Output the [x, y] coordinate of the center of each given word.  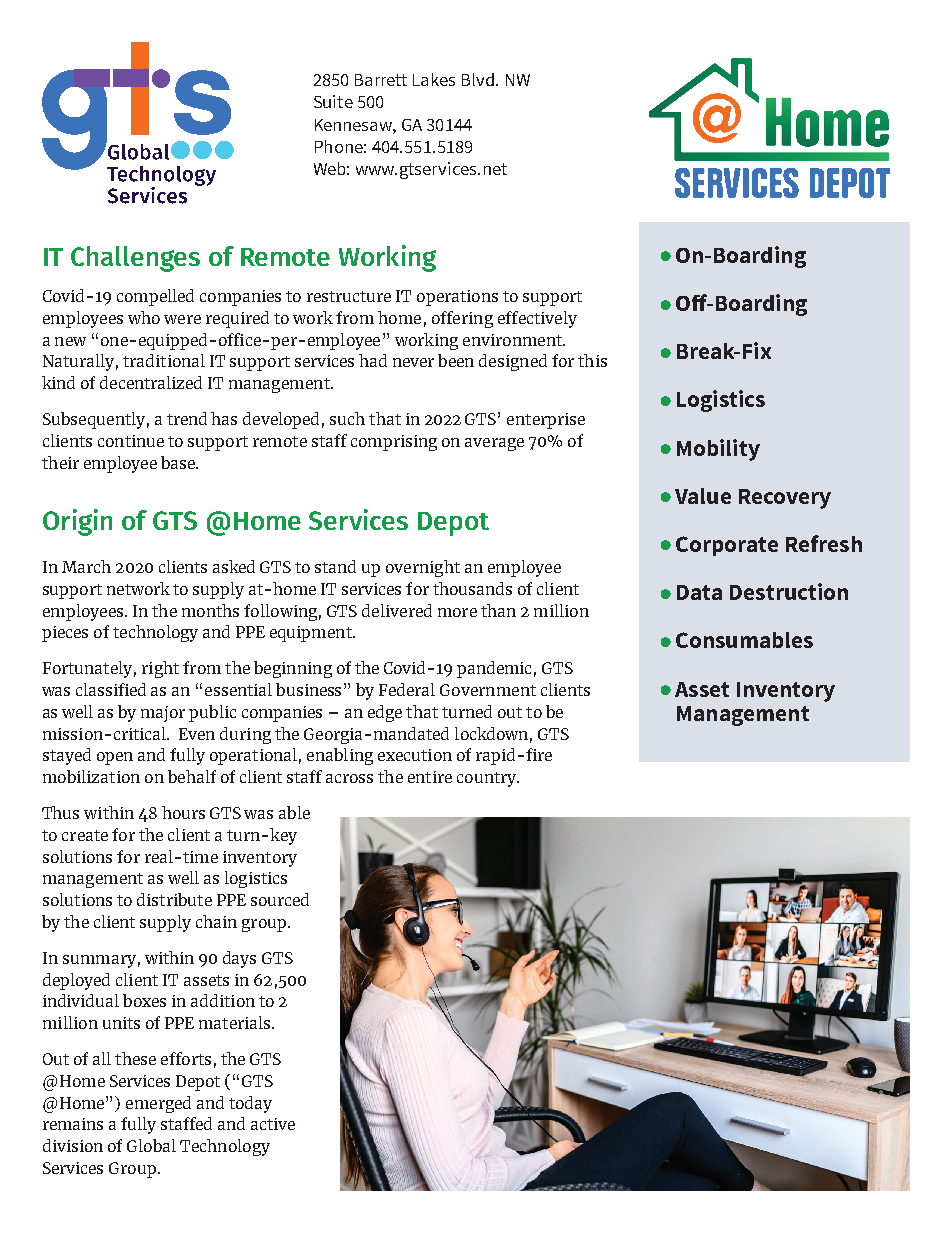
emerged [158, 1104]
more [457, 612]
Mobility [718, 450]
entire [430, 777]
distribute [174, 899]
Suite [333, 101]
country [488, 779]
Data [699, 592]
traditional [164, 360]
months [210, 610]
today [250, 1104]
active [273, 1124]
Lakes [434, 79]
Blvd [478, 79]
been [456, 360]
